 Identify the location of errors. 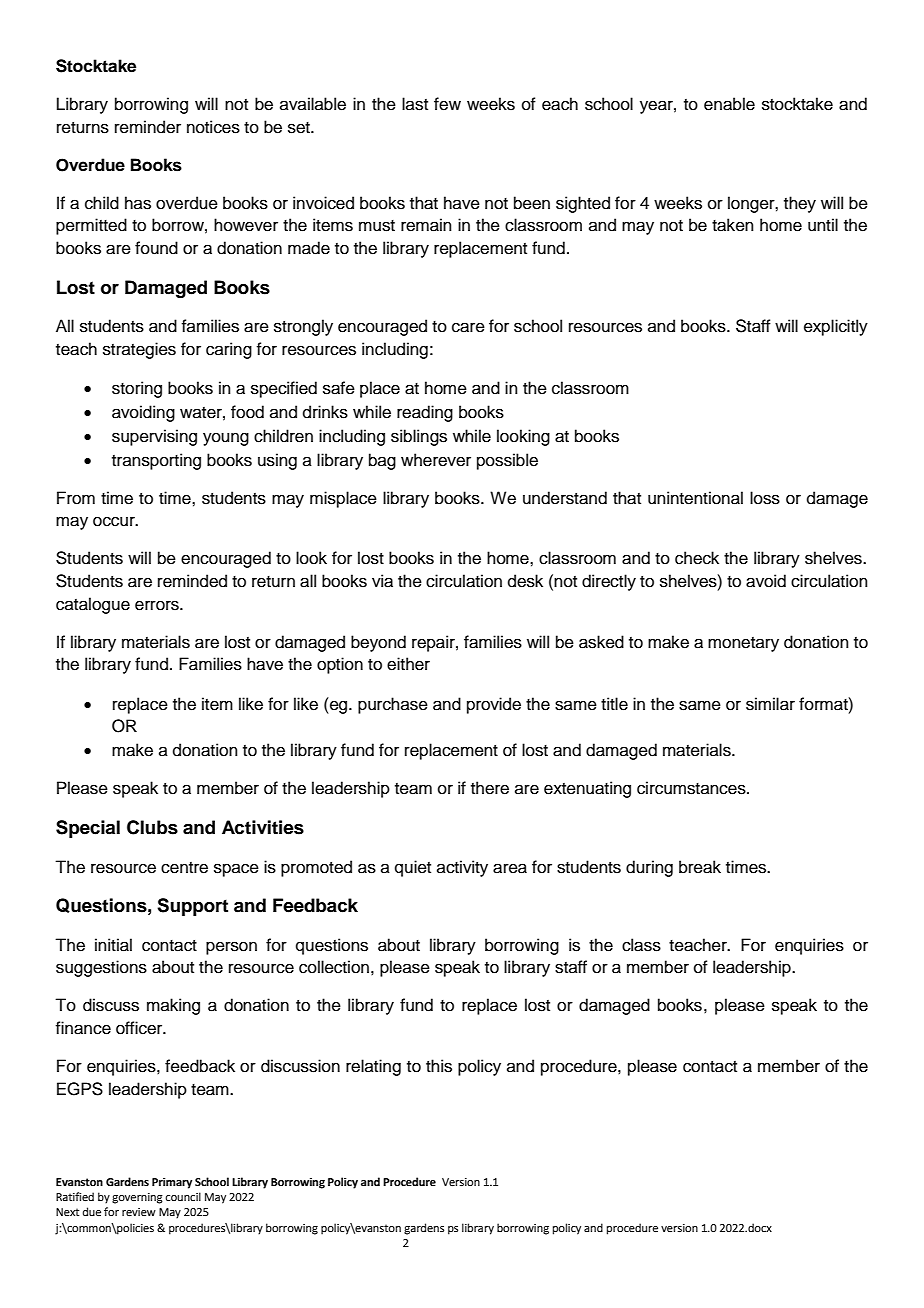
(158, 605).
